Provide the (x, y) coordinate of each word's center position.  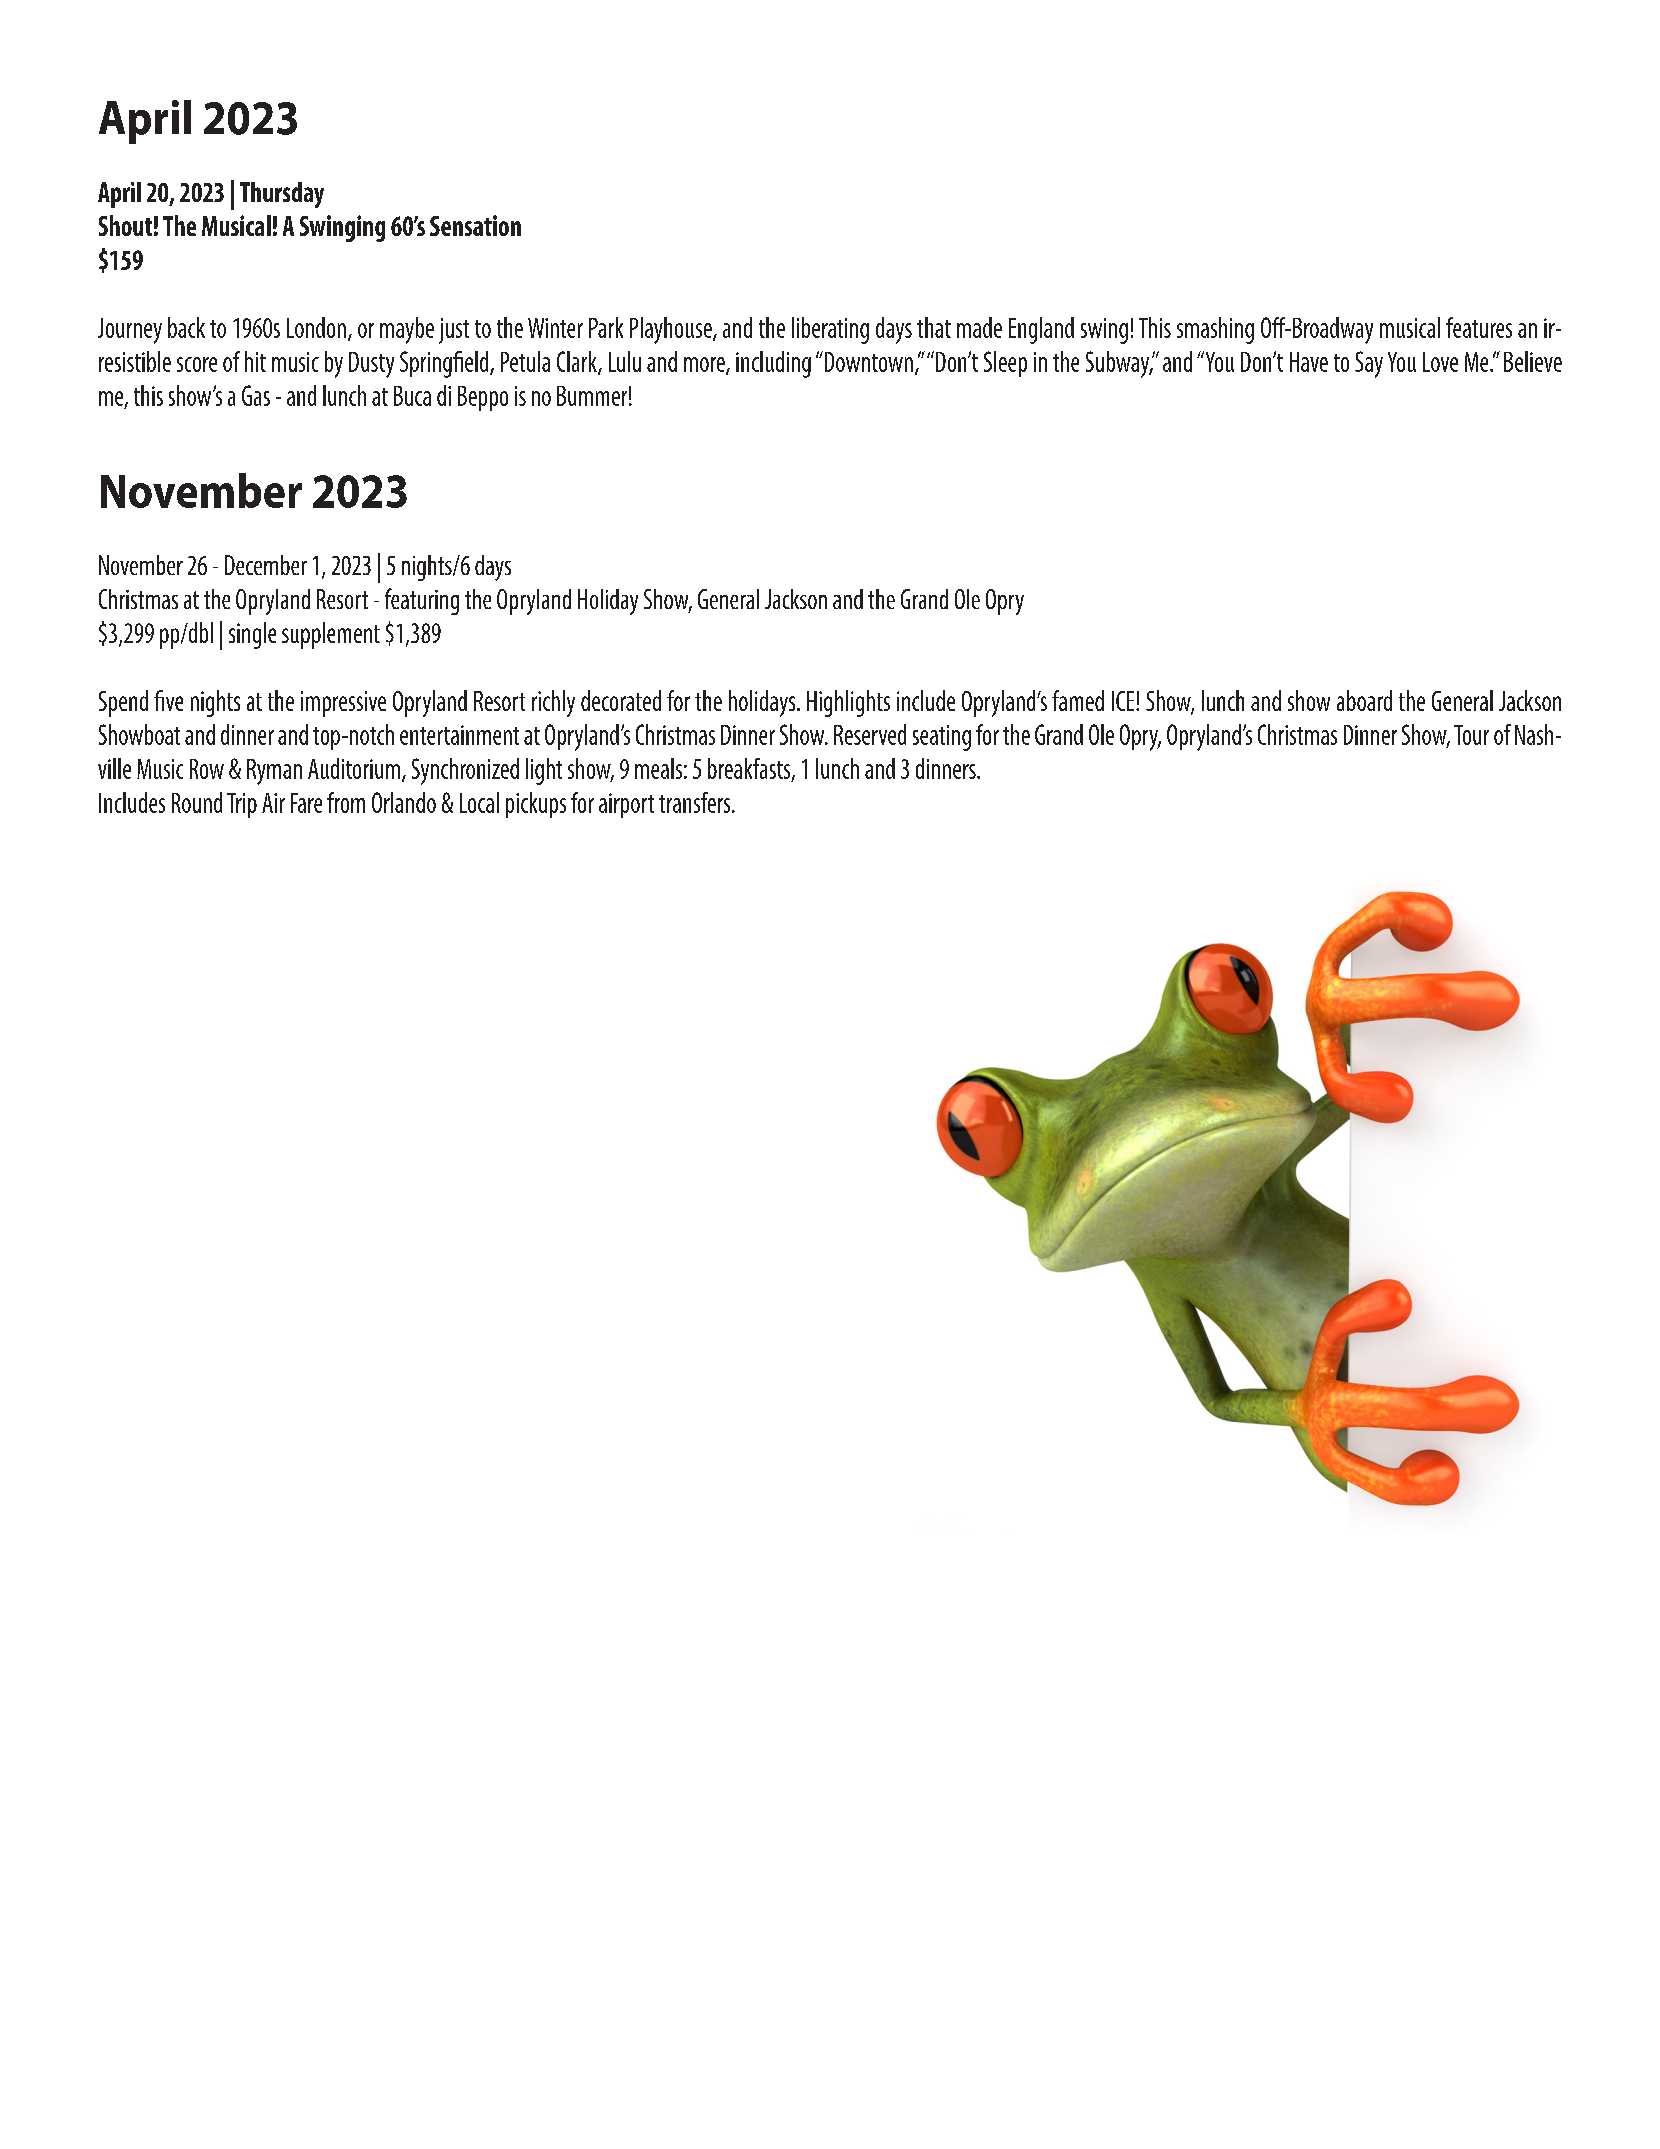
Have (1309, 362)
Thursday (282, 195)
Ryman (274, 772)
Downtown (867, 361)
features (1479, 327)
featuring (422, 601)
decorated (621, 700)
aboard (1364, 700)
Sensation (475, 225)
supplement (331, 635)
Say (1369, 364)
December (266, 565)
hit (255, 361)
